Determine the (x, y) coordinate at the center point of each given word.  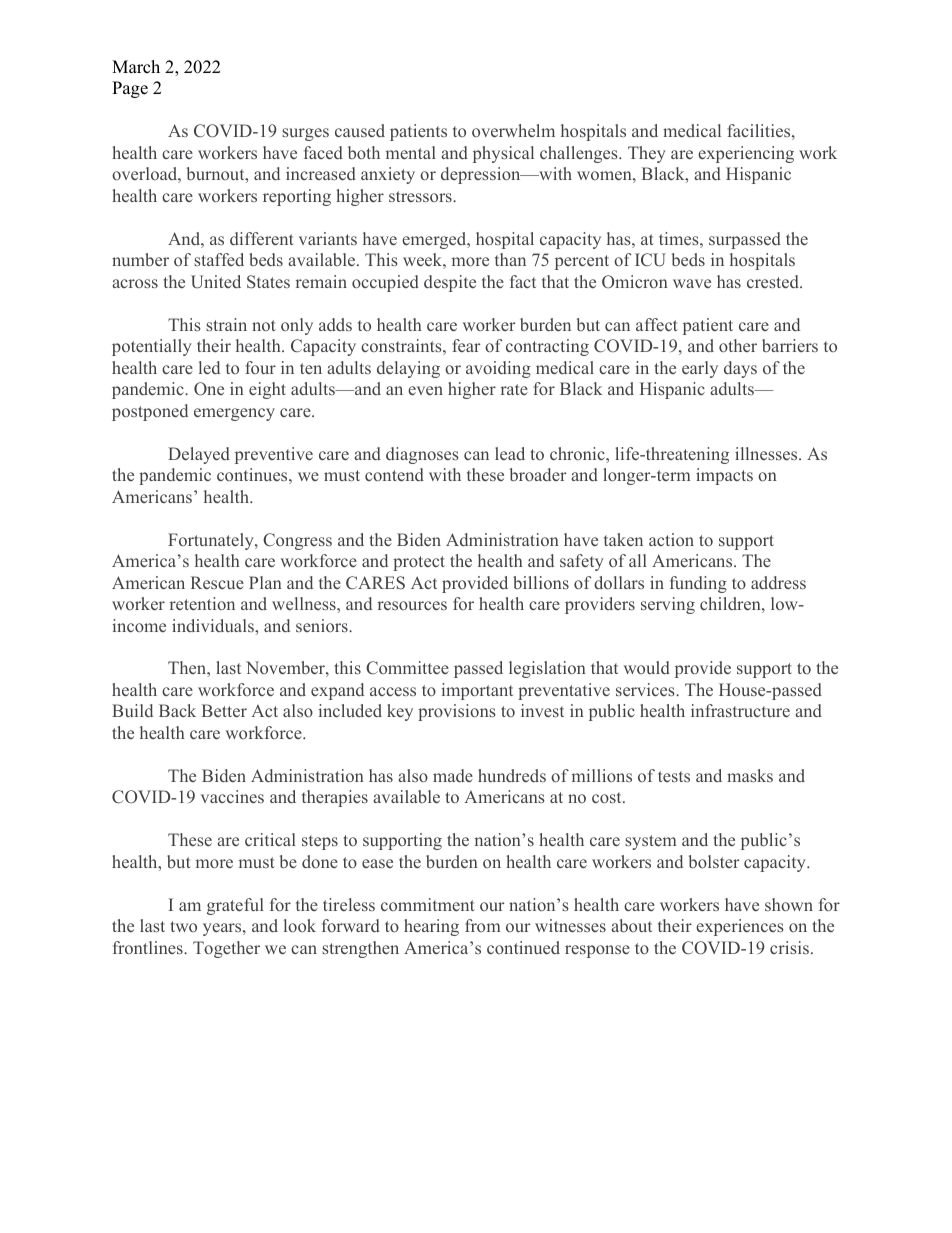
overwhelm (513, 130)
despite (450, 283)
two (184, 926)
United (216, 282)
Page (130, 89)
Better (224, 710)
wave (692, 283)
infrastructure (740, 710)
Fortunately (212, 541)
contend (394, 474)
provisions (457, 712)
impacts (724, 476)
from (482, 925)
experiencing (746, 154)
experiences (740, 927)
